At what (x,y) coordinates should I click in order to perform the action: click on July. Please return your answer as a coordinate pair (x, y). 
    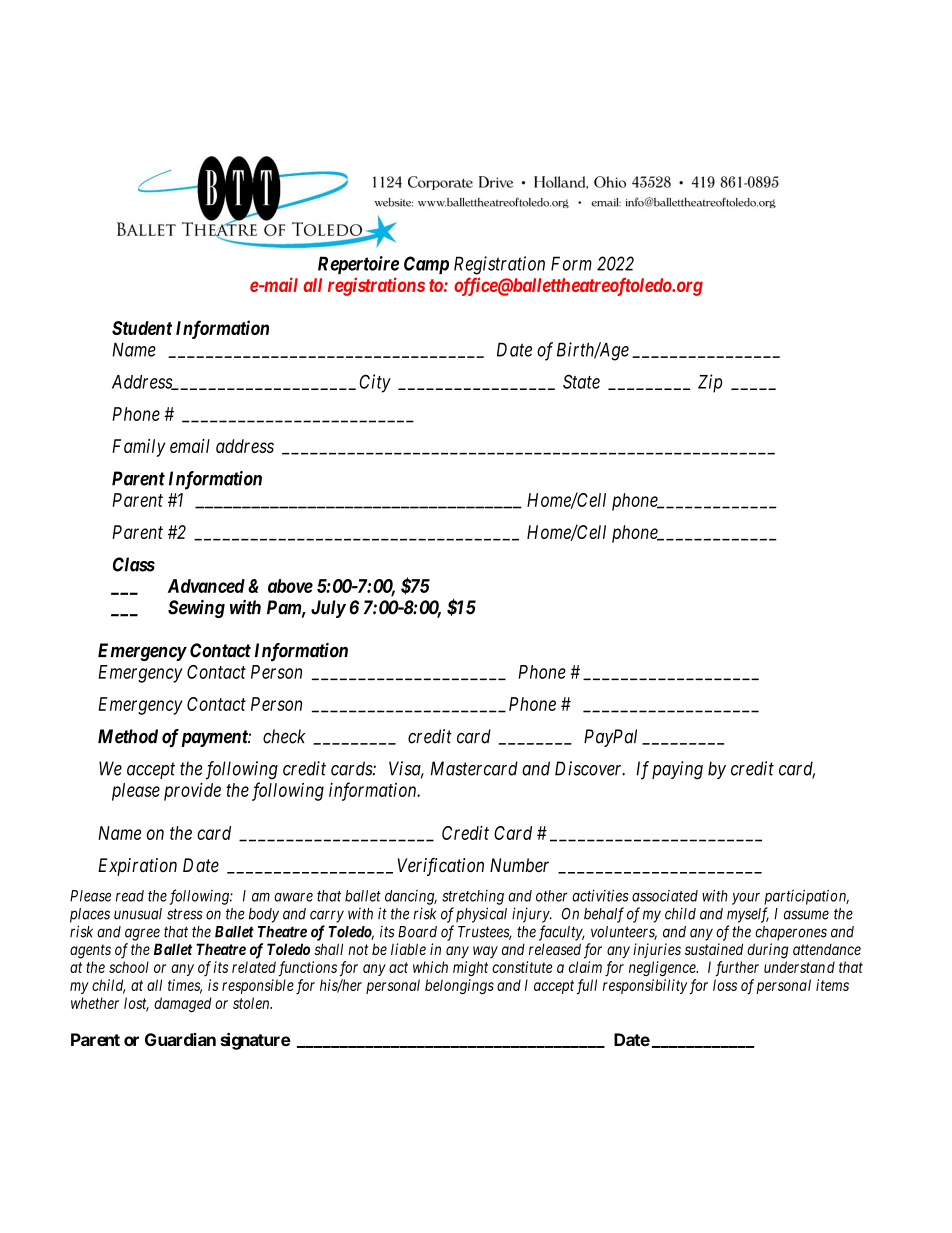
    Looking at the image, I should click on (328, 609).
